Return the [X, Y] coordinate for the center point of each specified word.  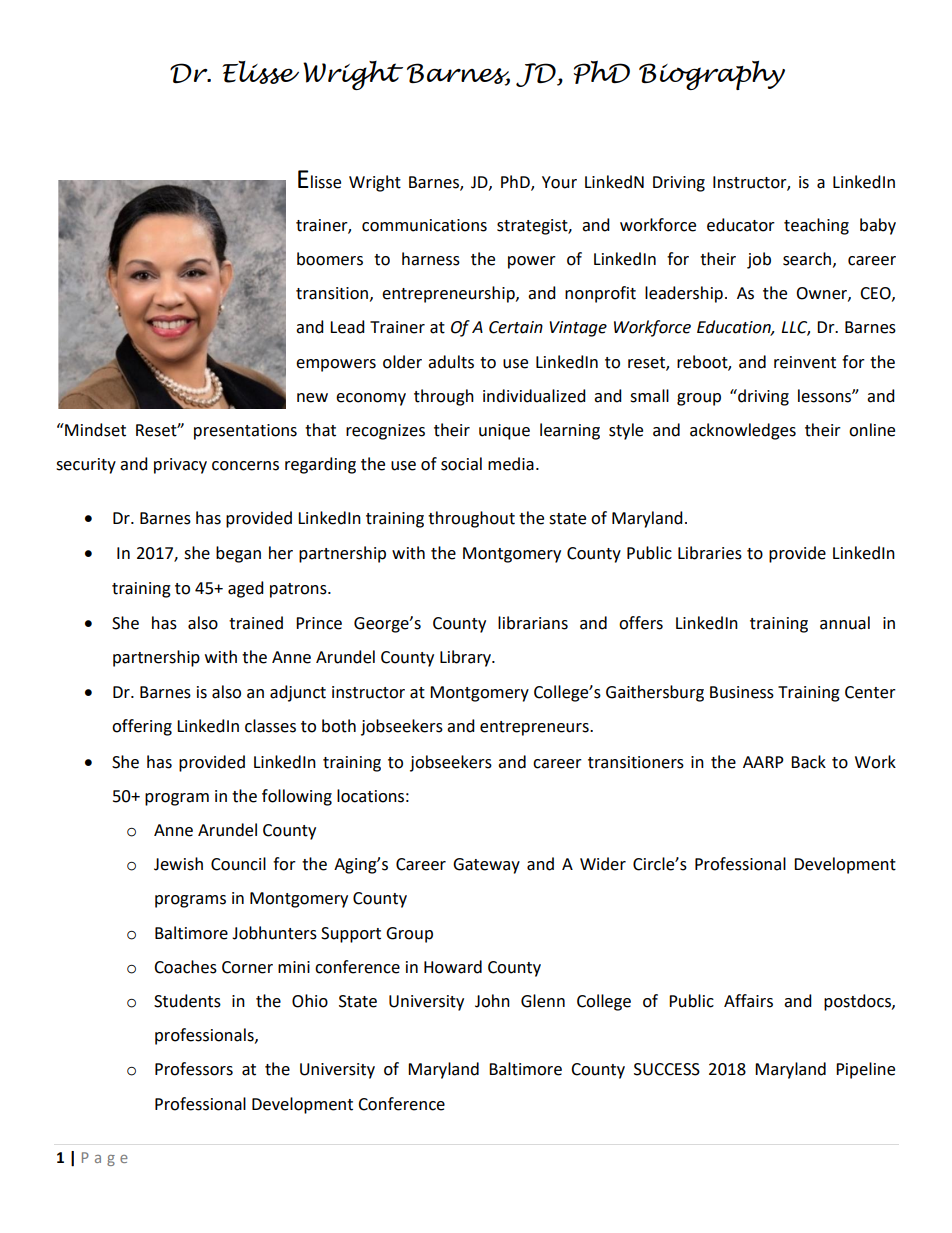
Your [559, 182]
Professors [194, 1069]
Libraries [710, 553]
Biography [712, 75]
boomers [330, 259]
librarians [533, 623]
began [238, 554]
